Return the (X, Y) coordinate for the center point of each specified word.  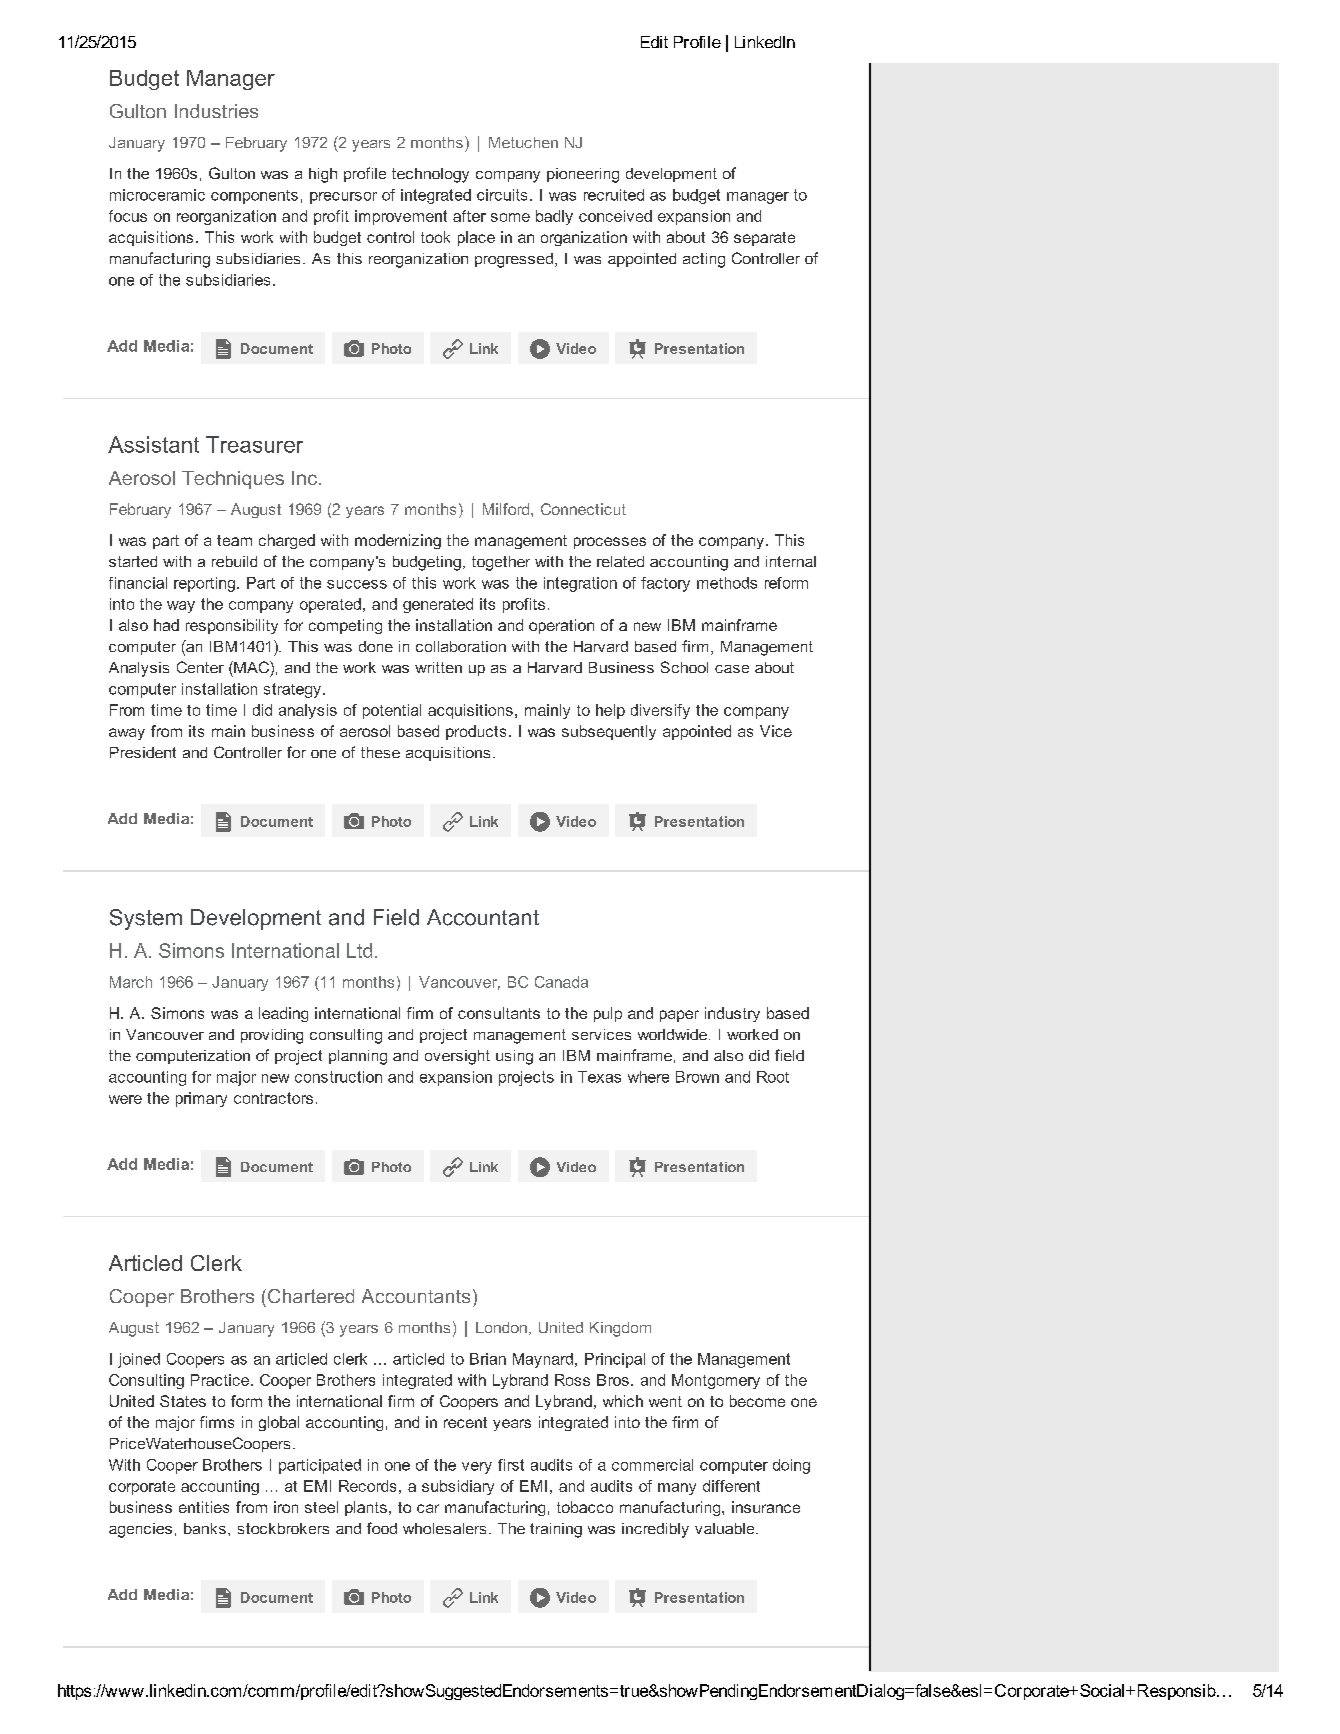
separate (764, 239)
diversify (660, 711)
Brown (697, 1077)
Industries (216, 111)
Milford (507, 509)
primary (201, 1099)
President (143, 752)
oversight (457, 1057)
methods (727, 583)
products (476, 732)
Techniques (233, 480)
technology (430, 175)
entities (204, 1507)
